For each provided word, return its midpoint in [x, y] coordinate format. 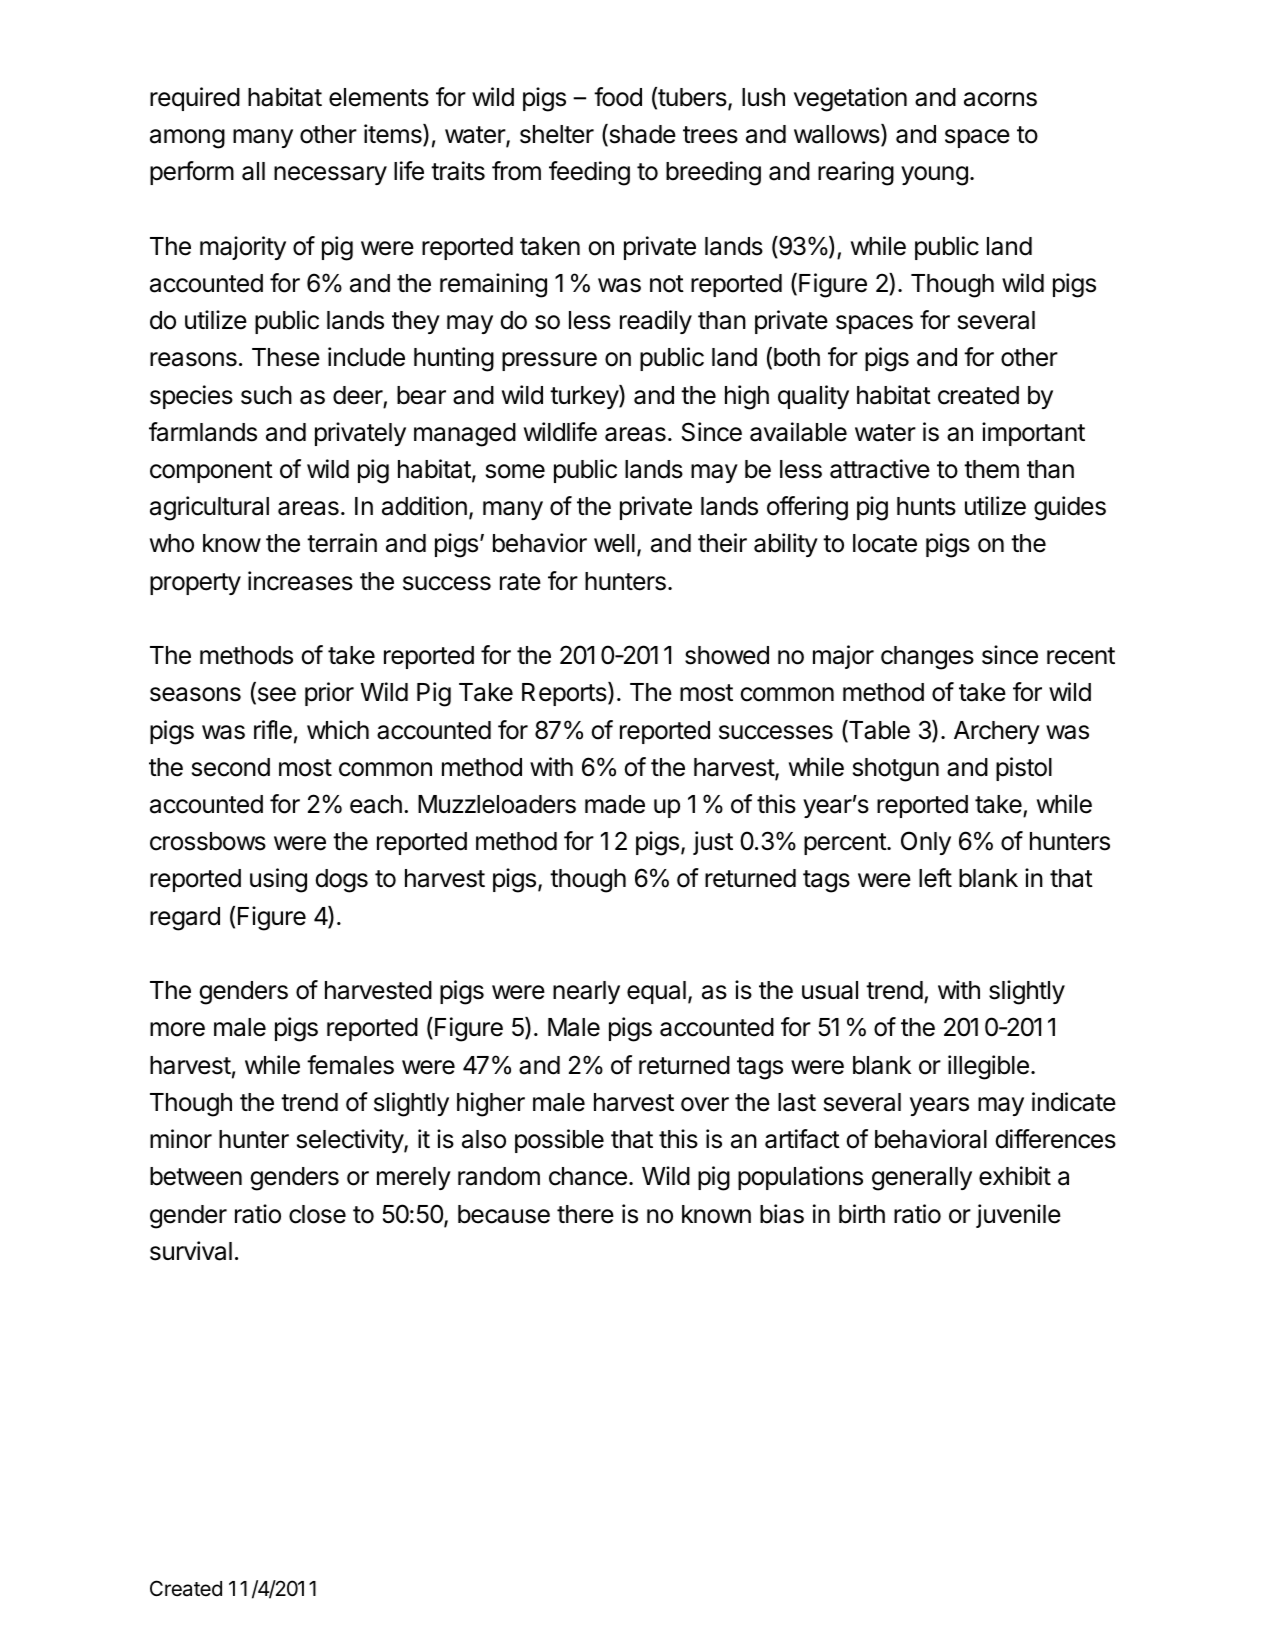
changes [927, 658]
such [266, 395]
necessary [330, 175]
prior [329, 694]
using [278, 880]
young [934, 176]
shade [641, 135]
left [935, 878]
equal [656, 992]
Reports [565, 694]
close [317, 1214]
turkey [585, 397]
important [1033, 434]
